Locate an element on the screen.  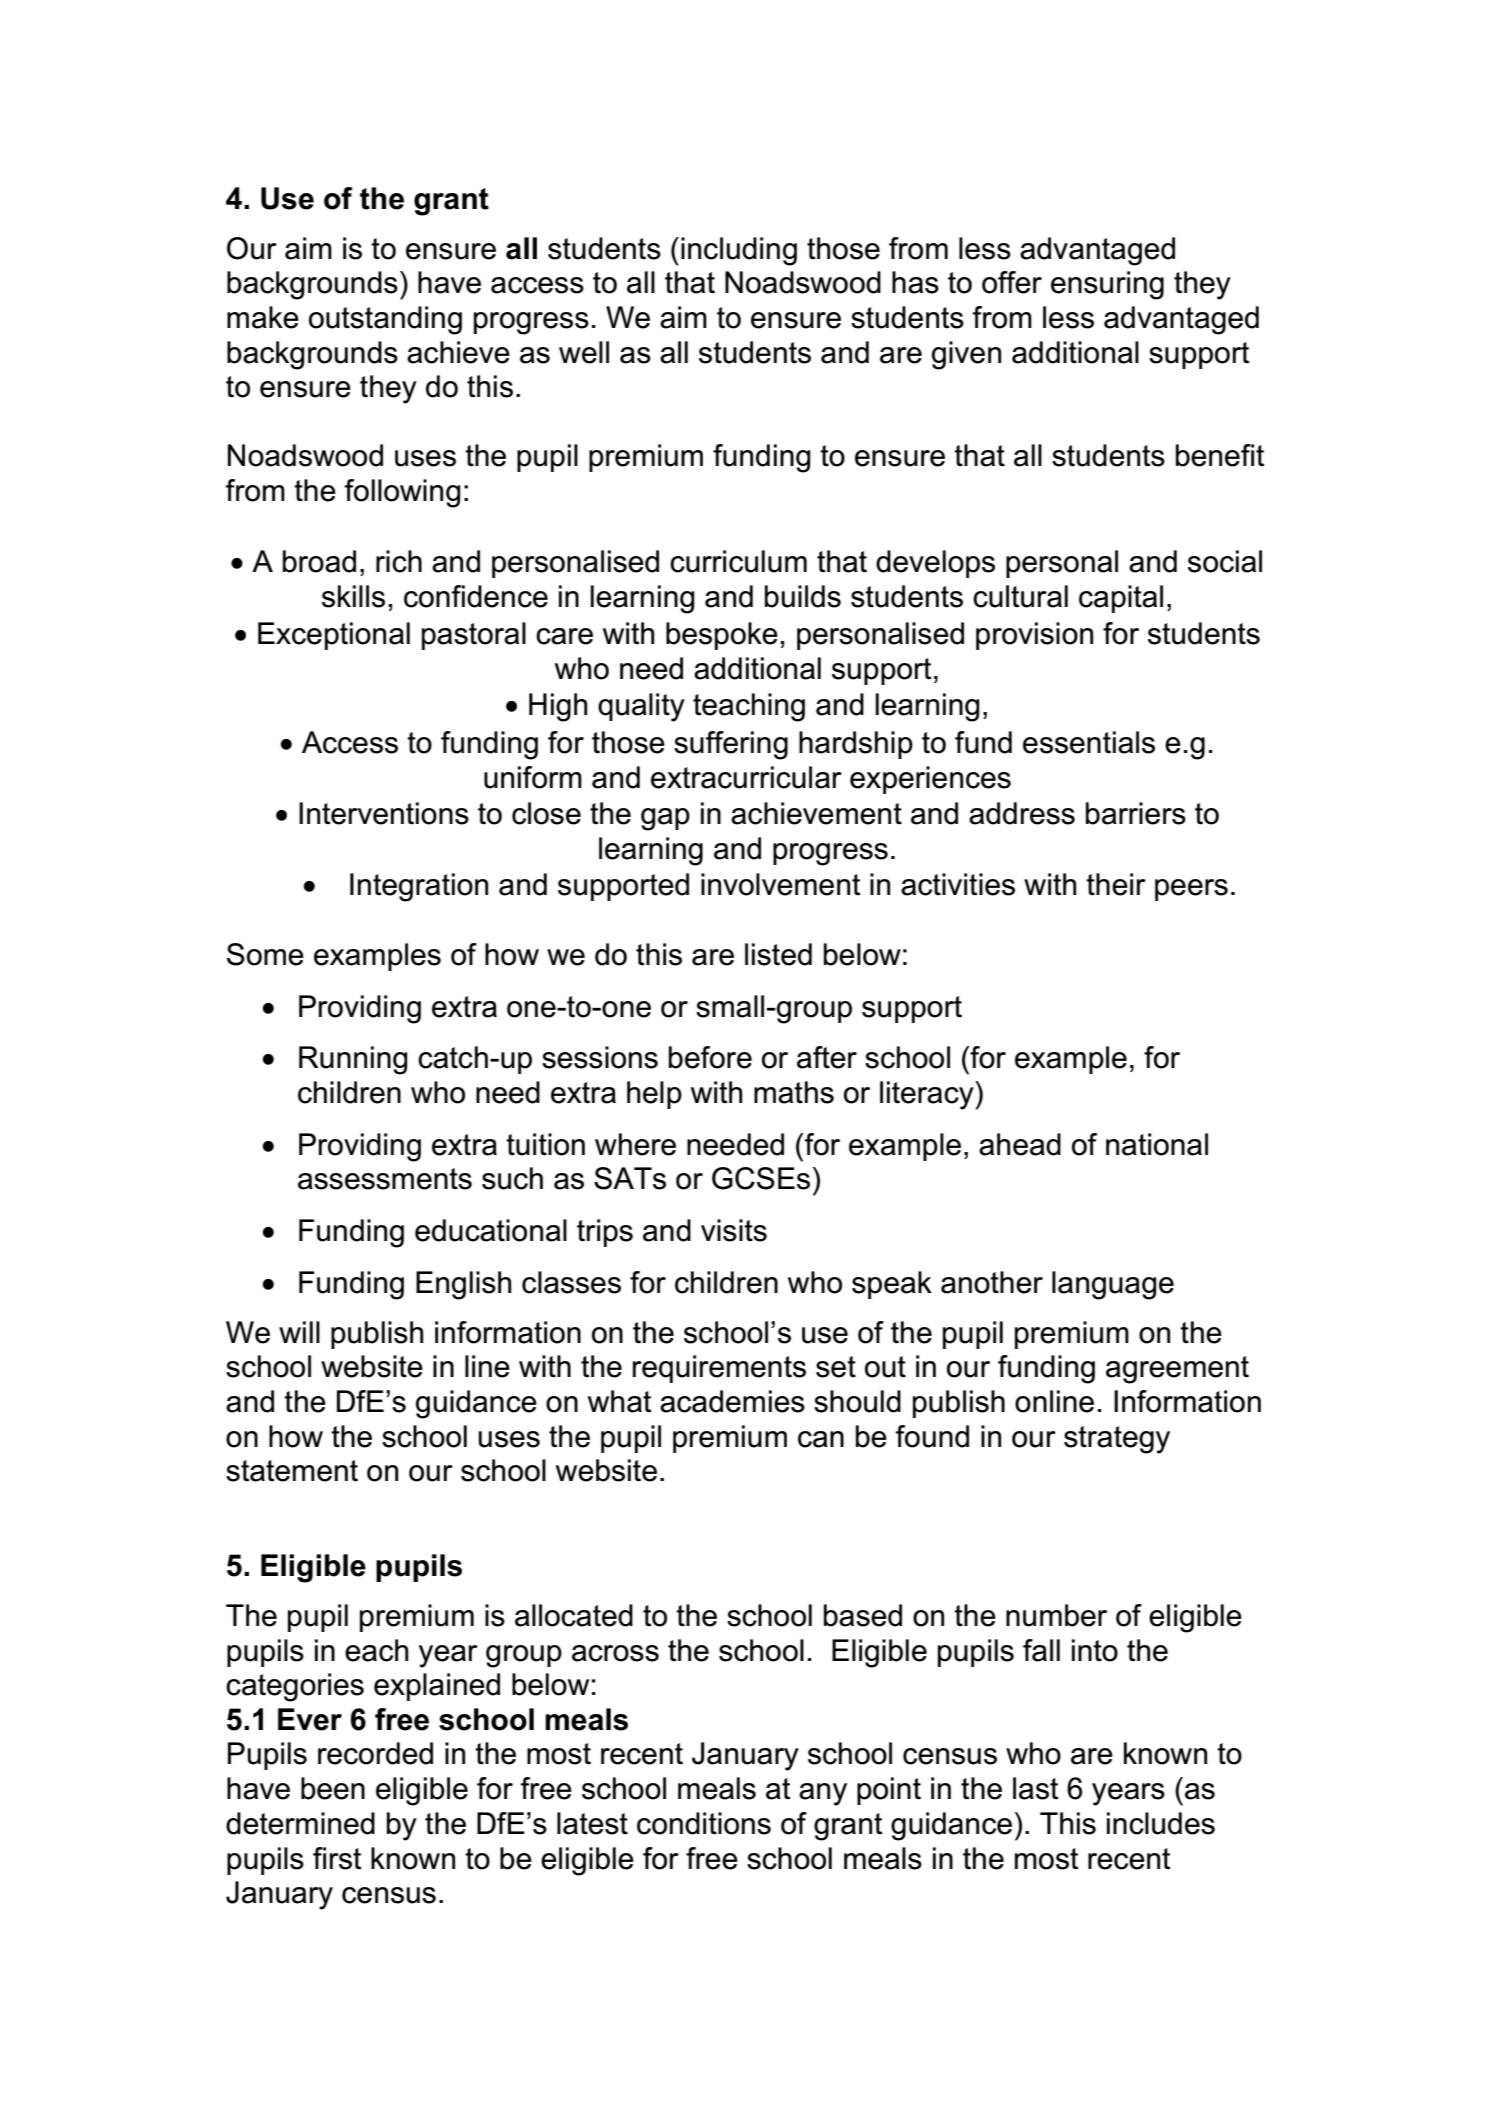
national is located at coordinates (1157, 1144).
